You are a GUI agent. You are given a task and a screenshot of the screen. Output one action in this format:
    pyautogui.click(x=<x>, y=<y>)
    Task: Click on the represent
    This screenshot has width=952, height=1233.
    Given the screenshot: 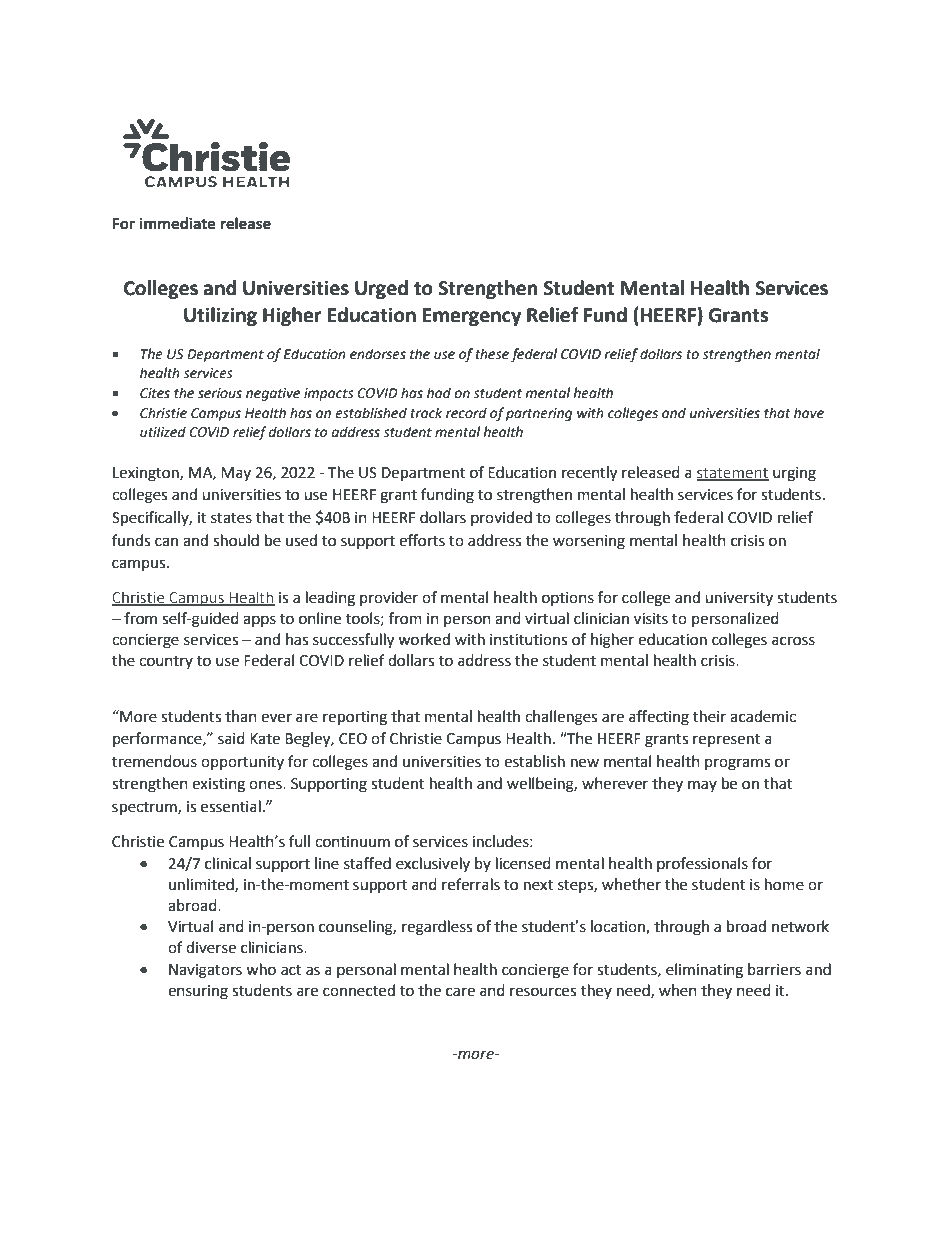 What is the action you would take?
    pyautogui.click(x=726, y=740)
